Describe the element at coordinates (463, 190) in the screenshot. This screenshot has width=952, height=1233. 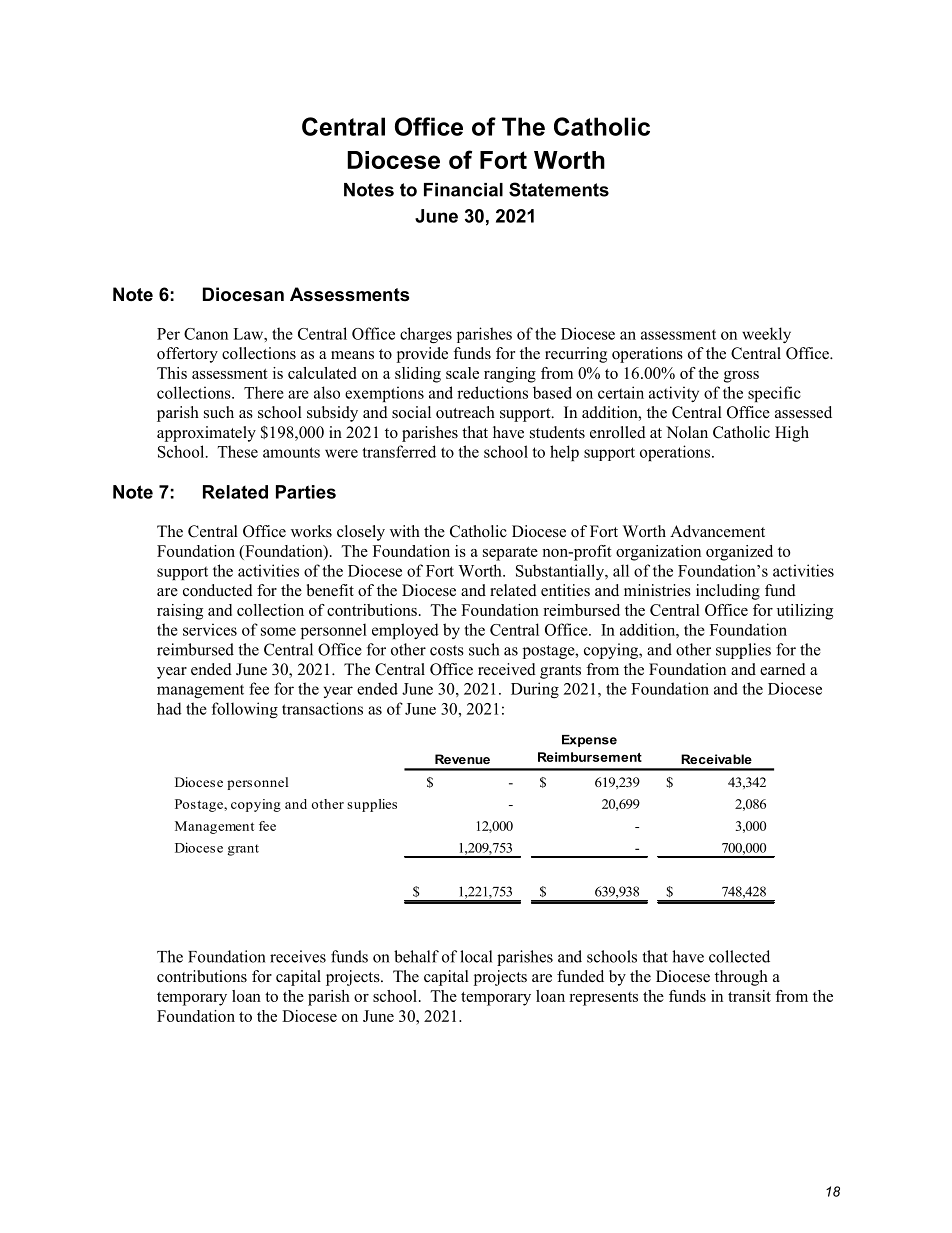
I see `Financial` at that location.
